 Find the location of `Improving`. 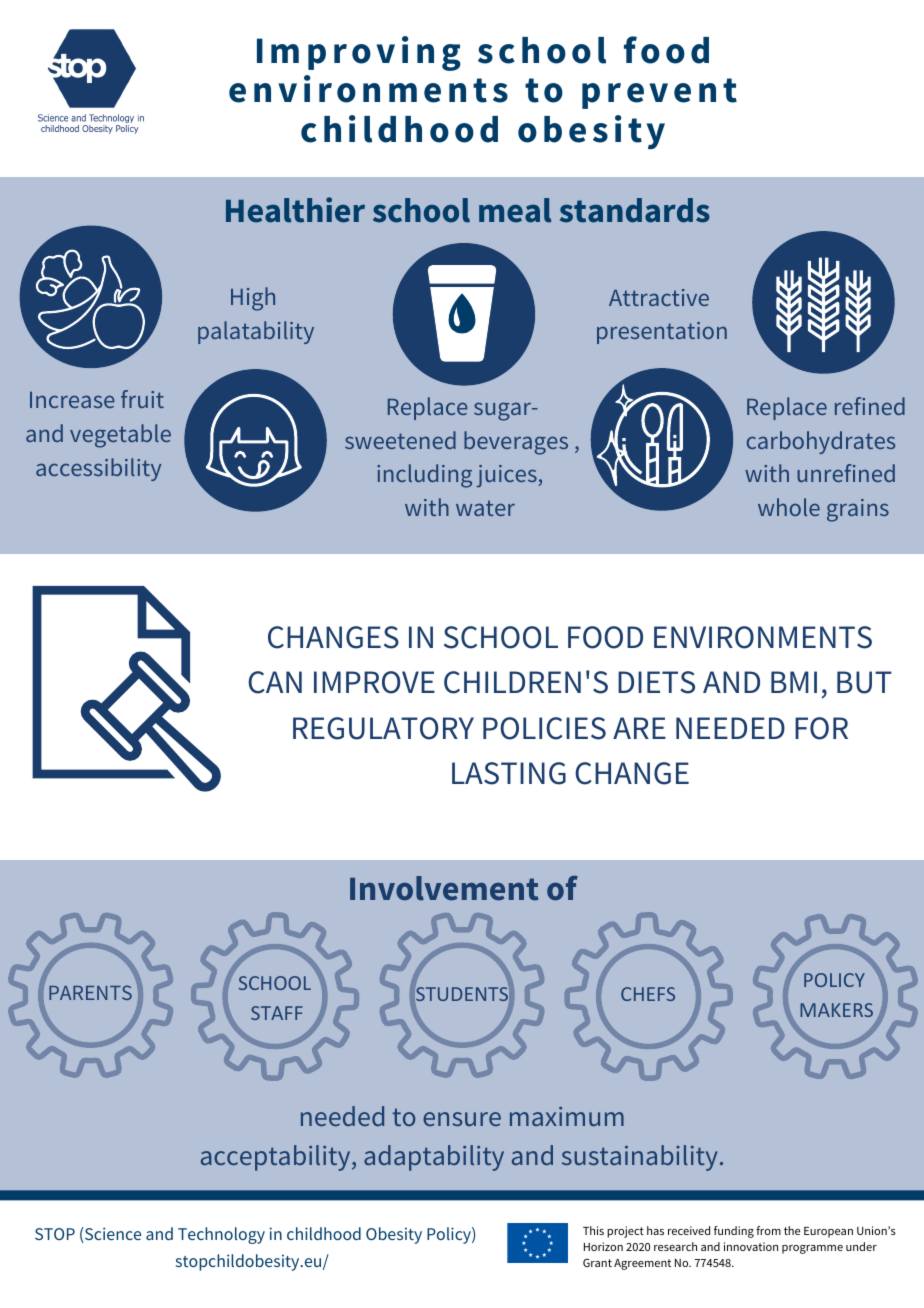

Improving is located at coordinates (359, 53).
